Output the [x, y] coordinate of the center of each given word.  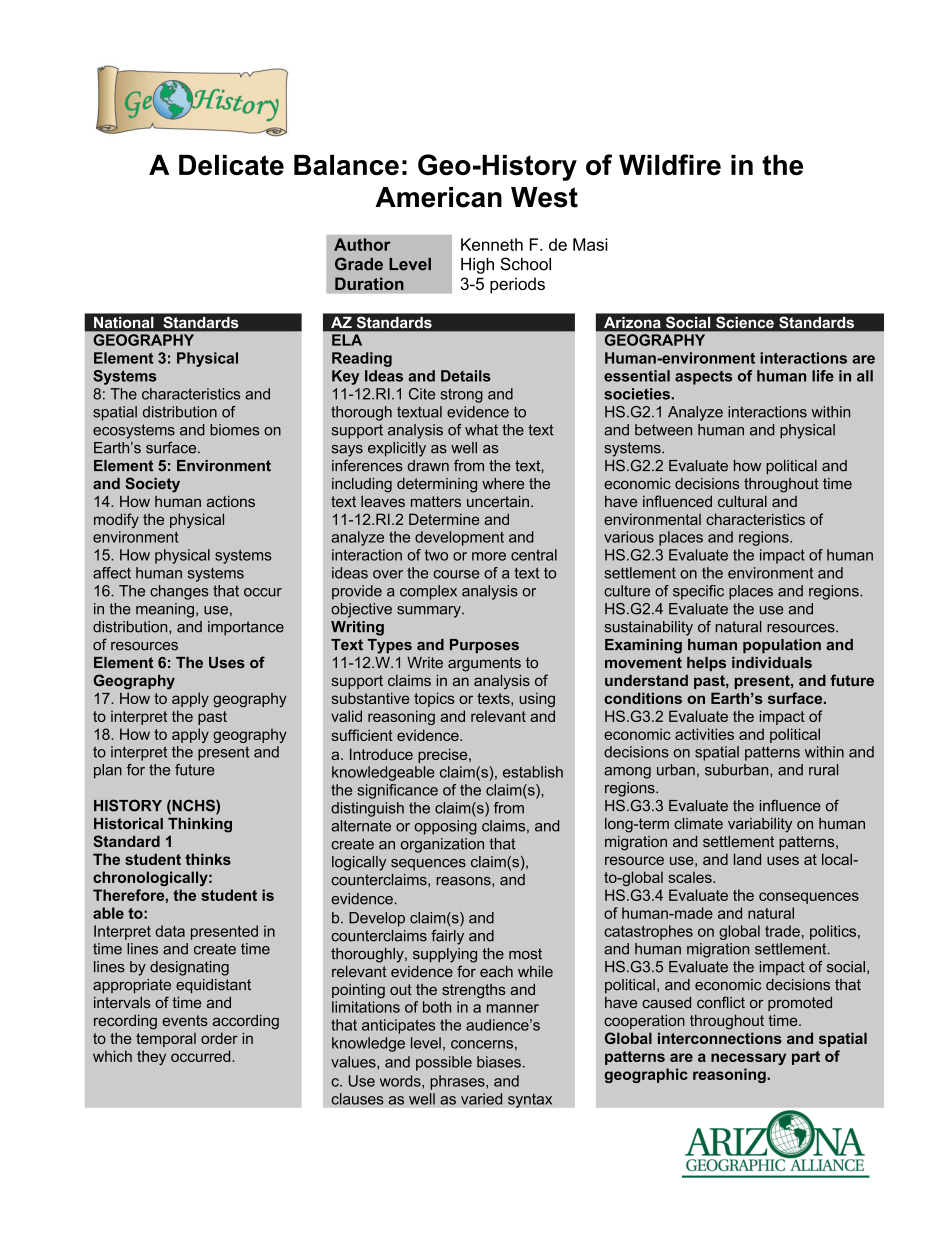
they [151, 1057]
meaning [165, 610]
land [747, 859]
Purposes [484, 646]
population [782, 646]
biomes [234, 430]
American [438, 197]
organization [442, 845]
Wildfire [670, 164]
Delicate [231, 165]
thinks [208, 859]
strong [461, 396]
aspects [703, 378]
